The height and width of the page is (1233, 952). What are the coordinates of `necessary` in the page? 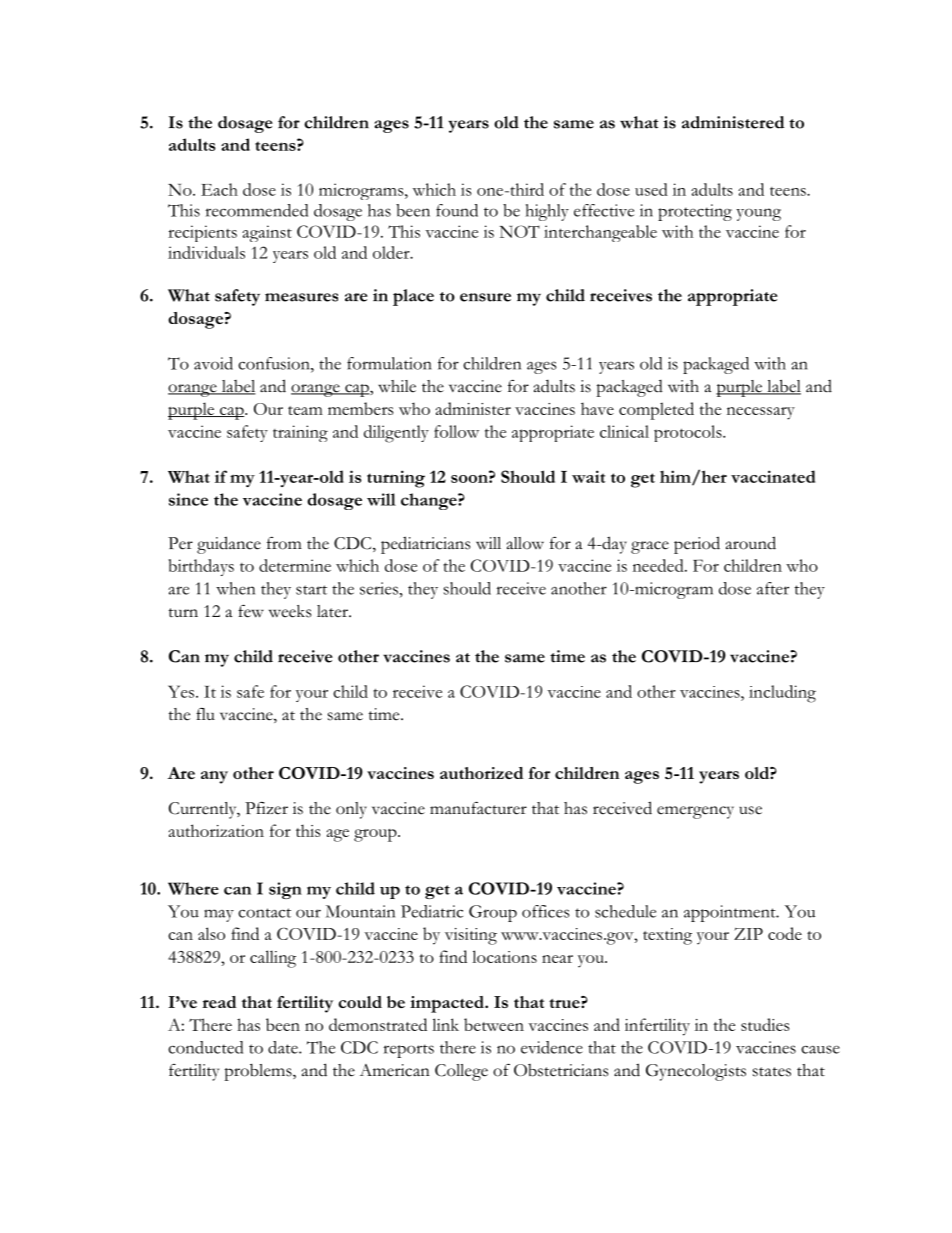 It's located at (761, 413).
